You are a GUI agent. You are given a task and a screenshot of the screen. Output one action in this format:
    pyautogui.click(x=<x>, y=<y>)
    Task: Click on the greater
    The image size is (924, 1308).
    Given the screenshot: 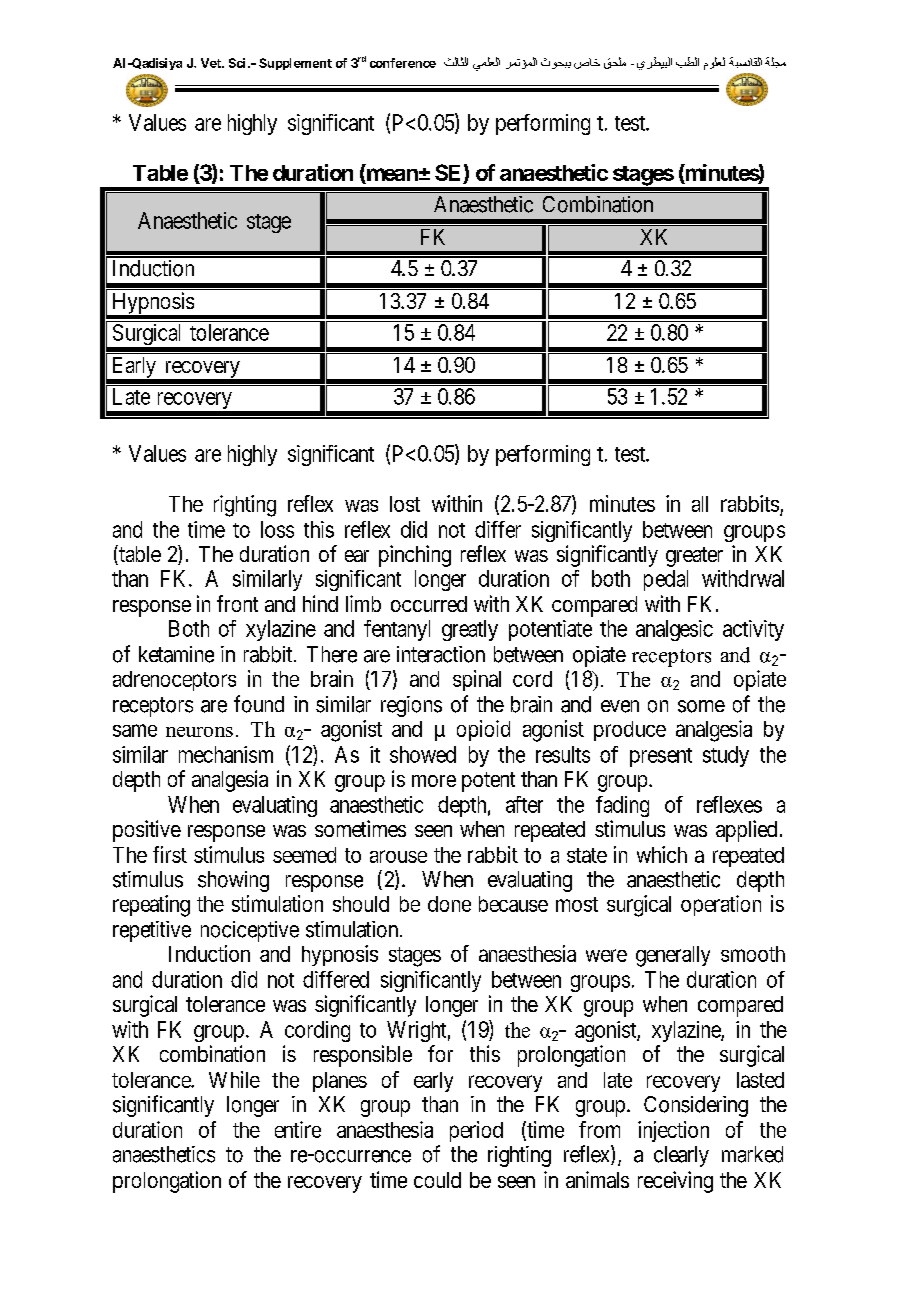 What is the action you would take?
    pyautogui.click(x=694, y=557)
